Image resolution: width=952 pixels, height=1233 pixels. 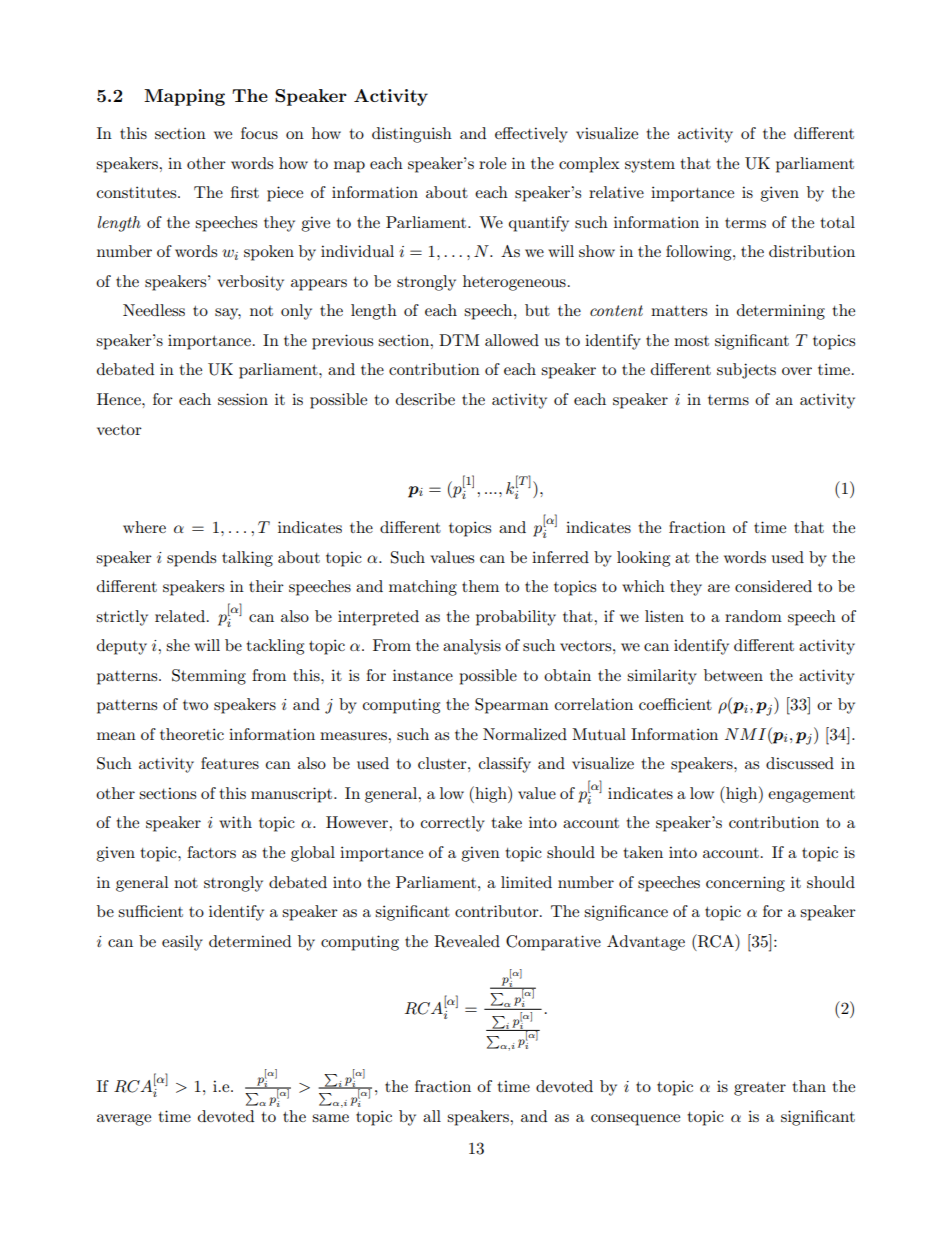 What do you see at coordinates (184, 97) in the image?
I see `Mapping` at bounding box center [184, 97].
